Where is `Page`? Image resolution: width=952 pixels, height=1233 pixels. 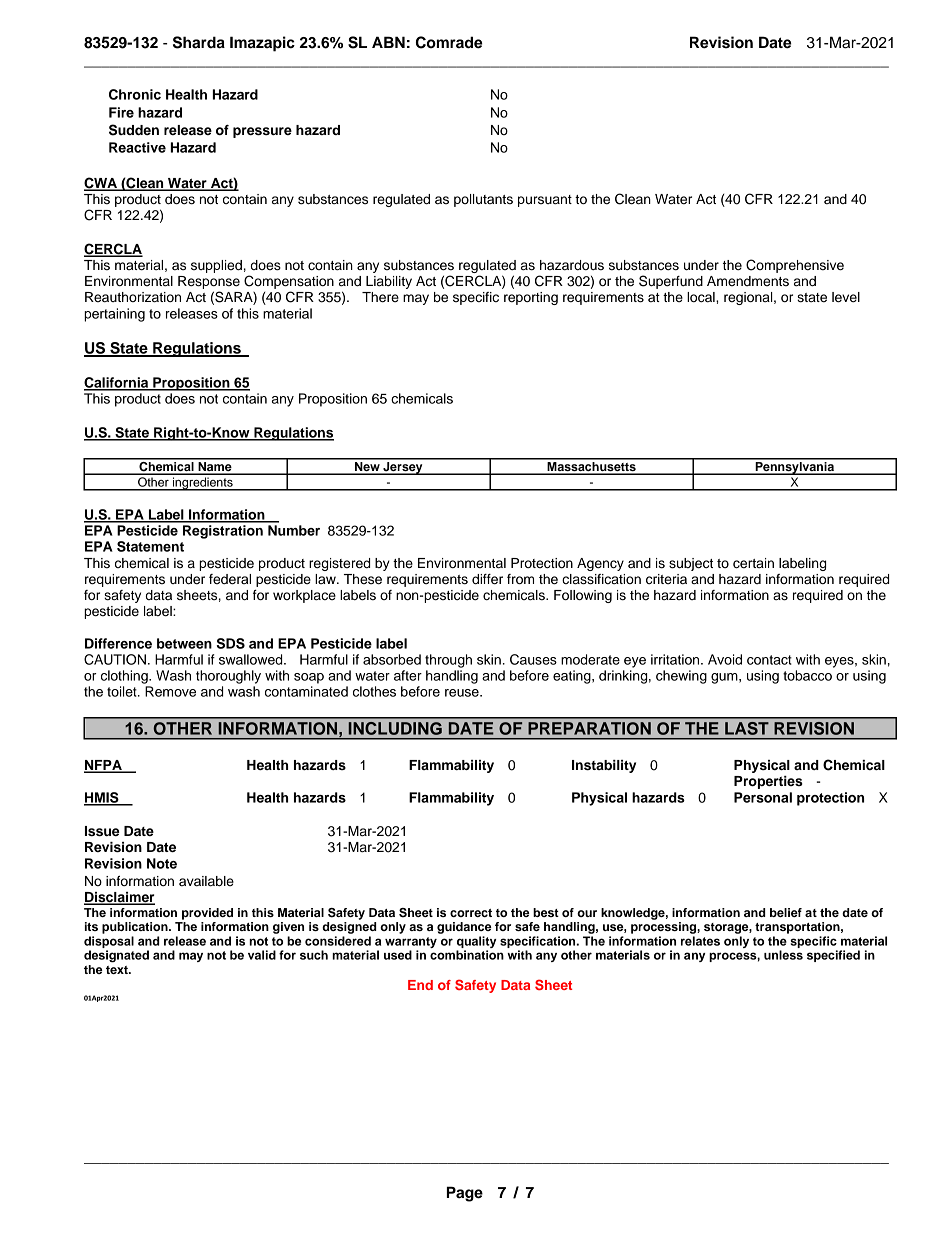
Page is located at coordinates (465, 1194).
